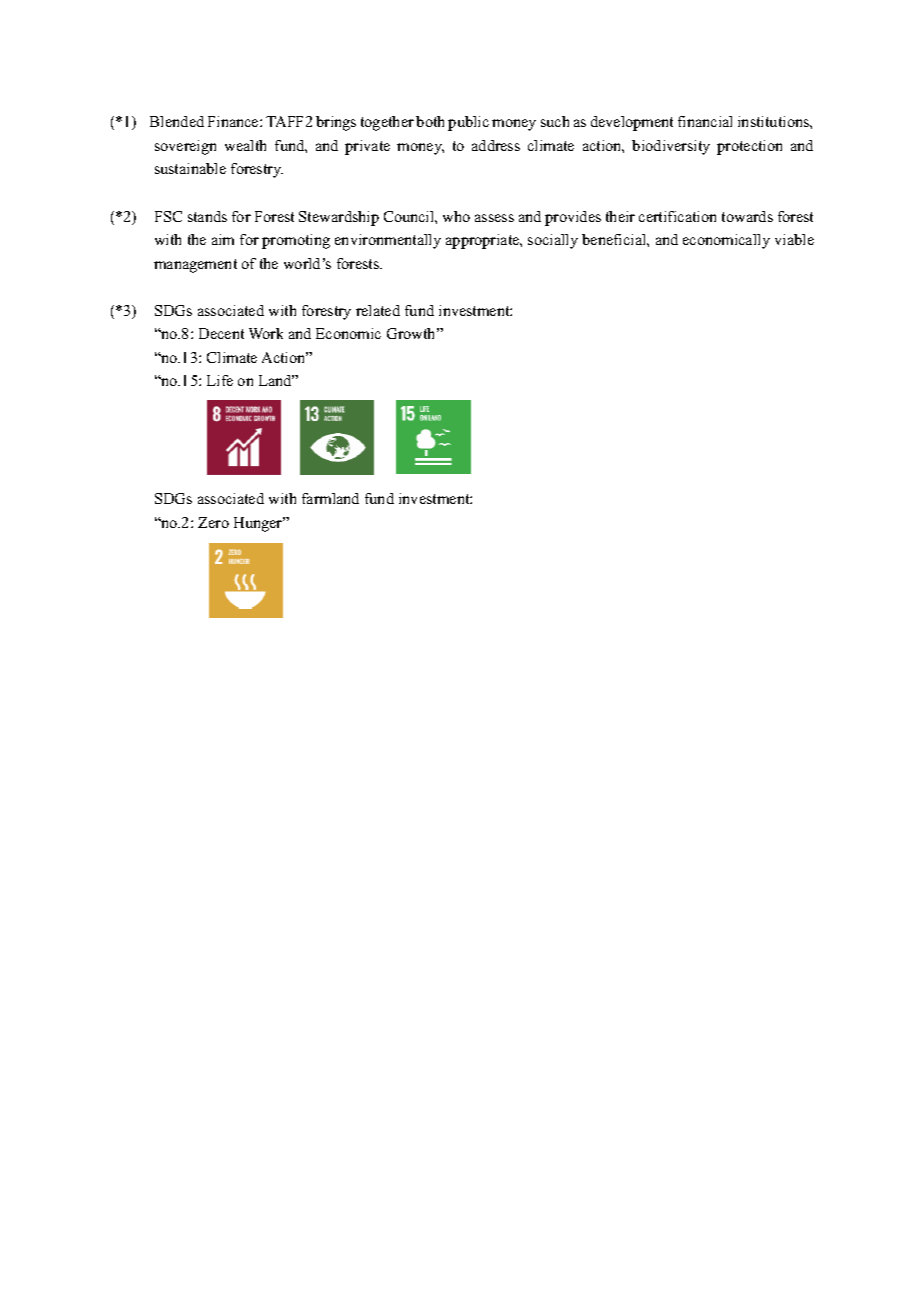  What do you see at coordinates (468, 123) in the screenshot?
I see `public` at bounding box center [468, 123].
